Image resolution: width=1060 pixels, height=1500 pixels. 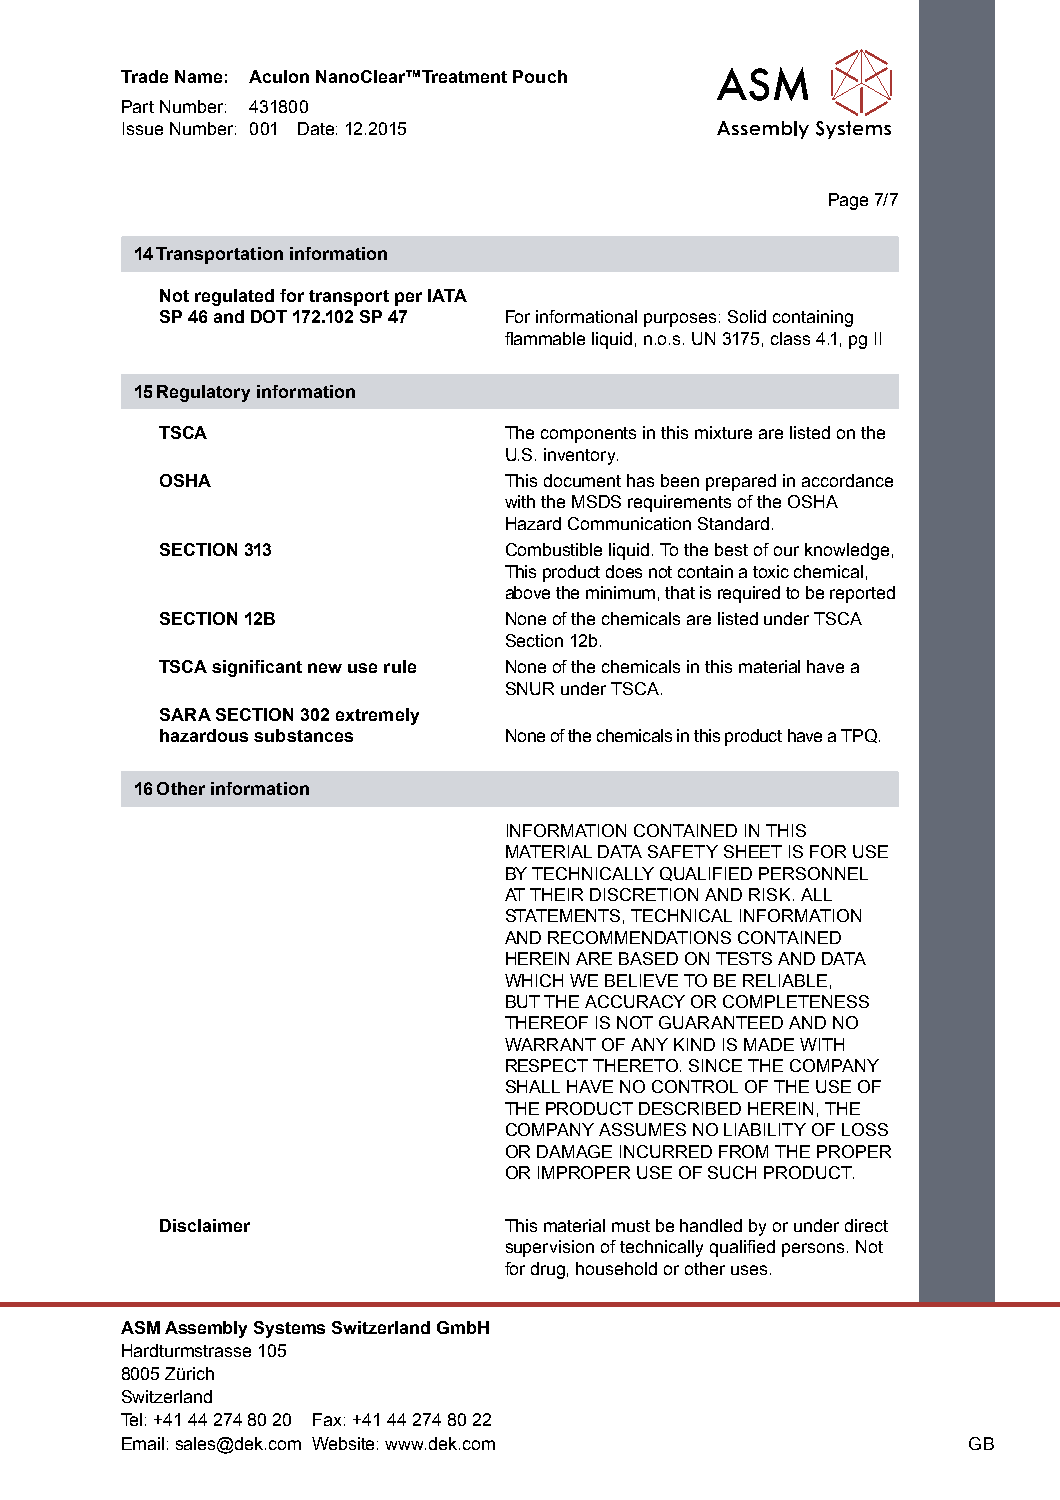 What do you see at coordinates (786, 551) in the screenshot?
I see `our` at bounding box center [786, 551].
